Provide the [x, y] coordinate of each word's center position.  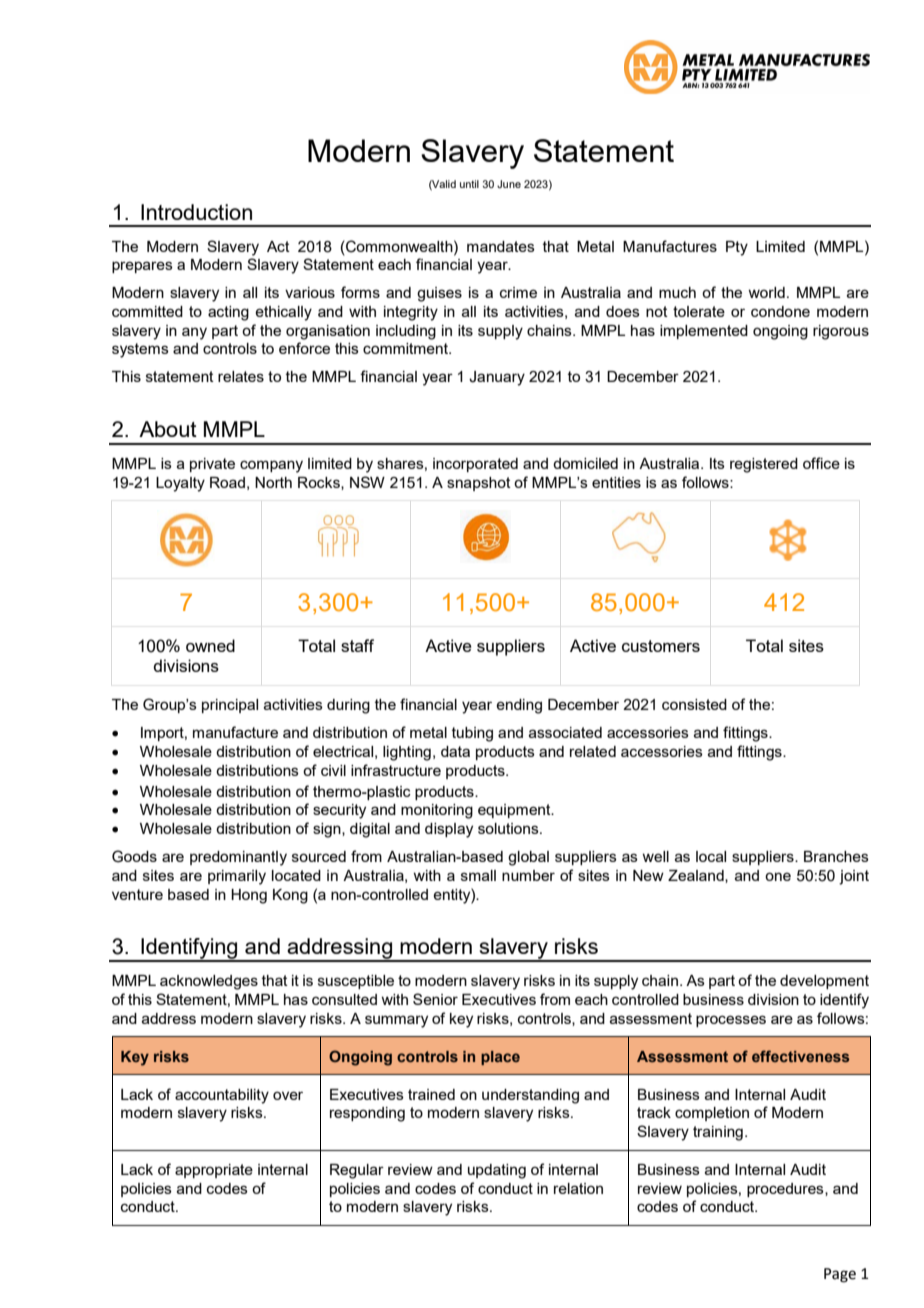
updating [497, 1171]
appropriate [214, 1171]
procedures [786, 1190]
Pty [737, 248]
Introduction [196, 212]
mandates [501, 246]
